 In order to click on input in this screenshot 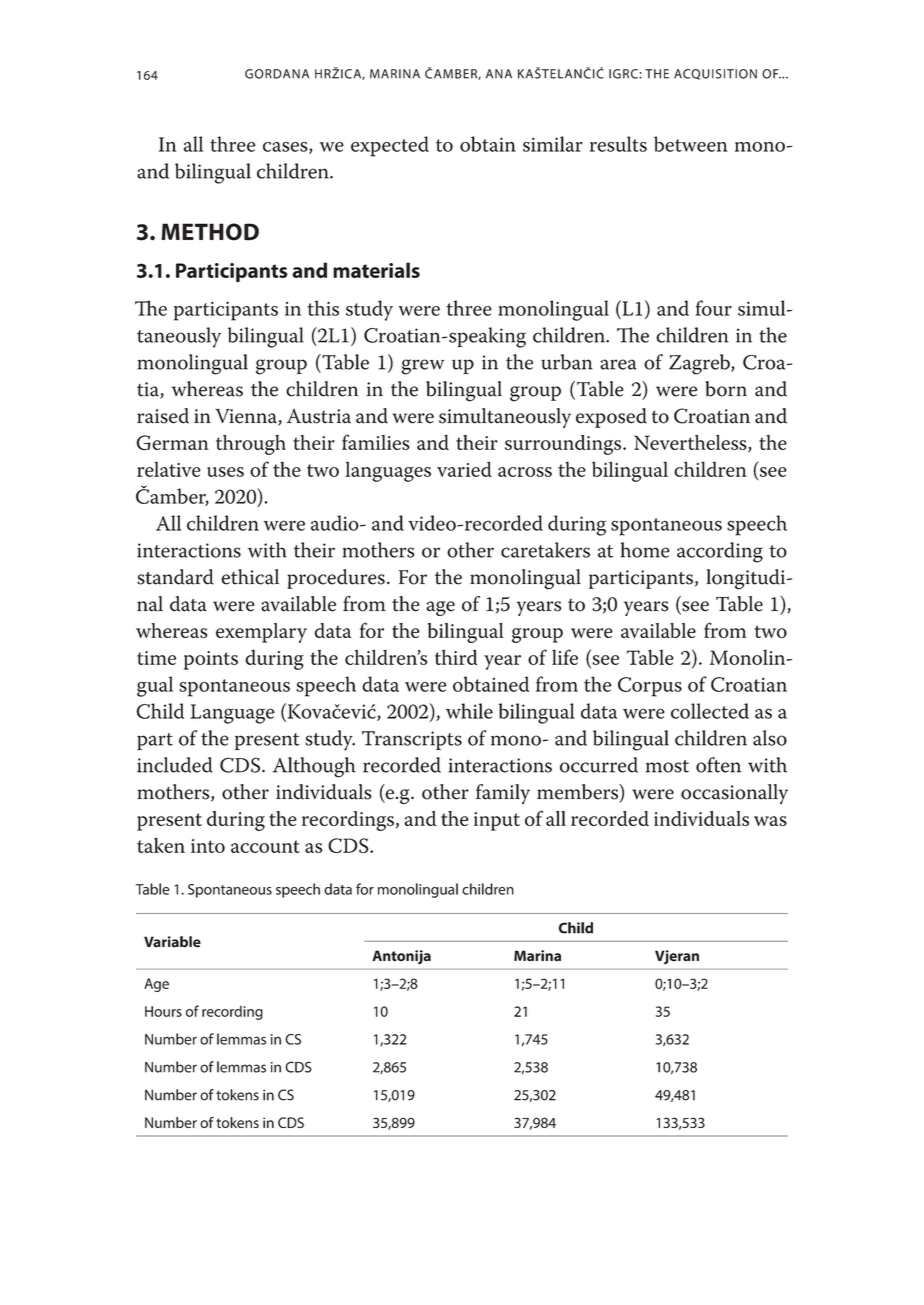, I will do `click(497, 821)`.
